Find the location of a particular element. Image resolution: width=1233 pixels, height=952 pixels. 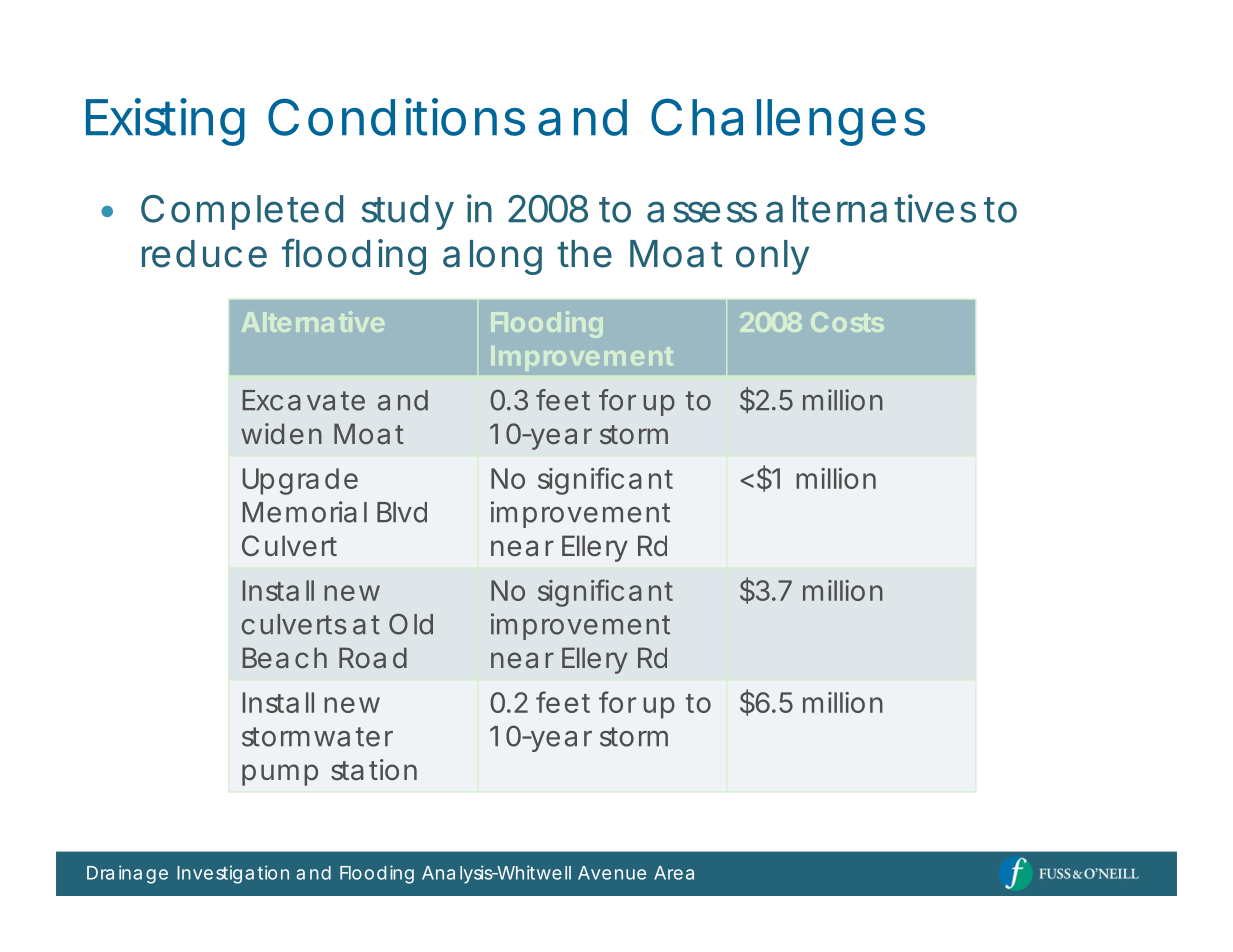

Conditions is located at coordinates (396, 117).
